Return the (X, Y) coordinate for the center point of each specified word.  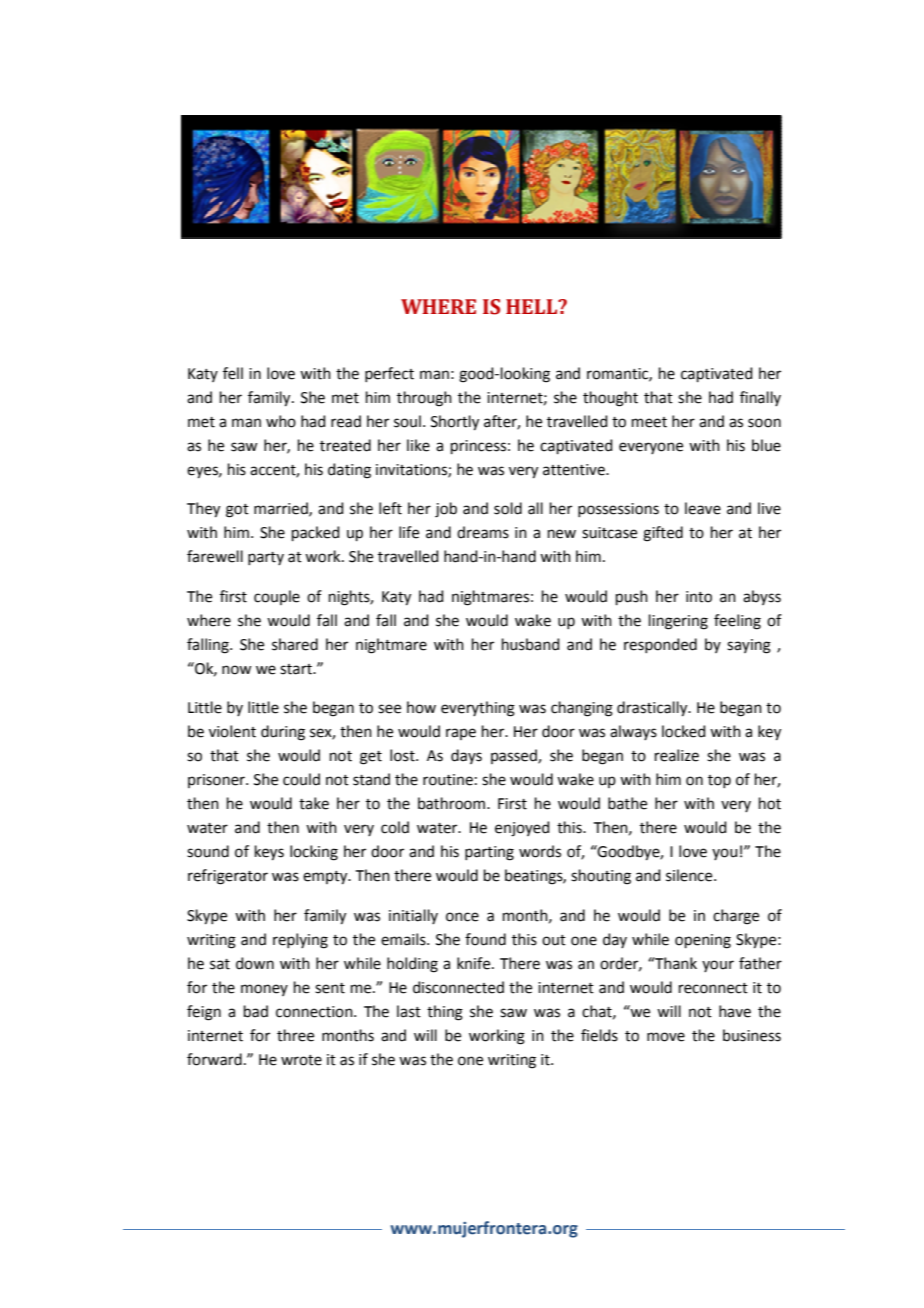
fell (233, 373)
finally (760, 398)
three (295, 1035)
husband (531, 644)
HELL (533, 306)
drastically (653, 709)
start (297, 669)
